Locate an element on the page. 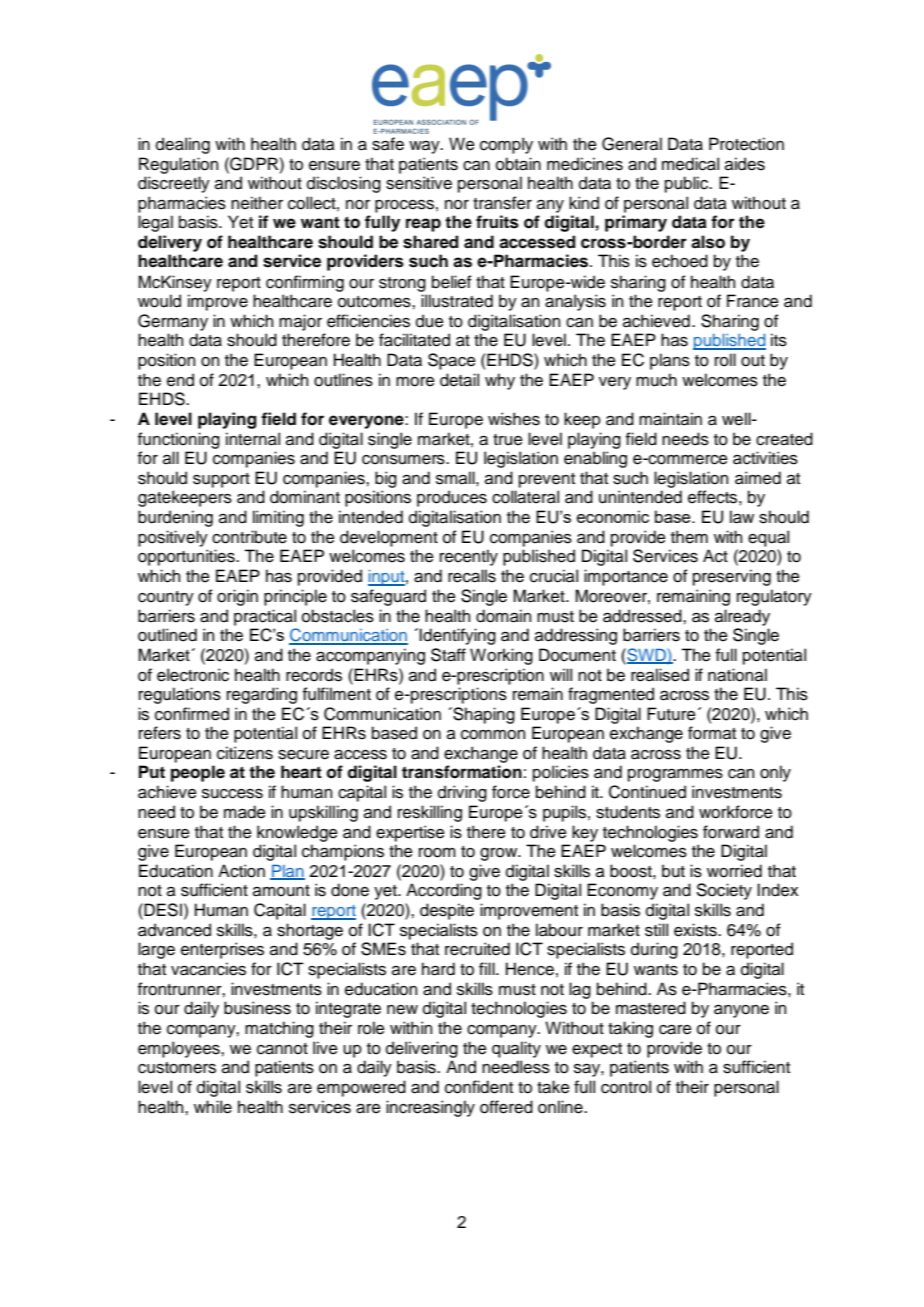 Image resolution: width=924 pixels, height=1307 pixels. support is located at coordinates (221, 480).
